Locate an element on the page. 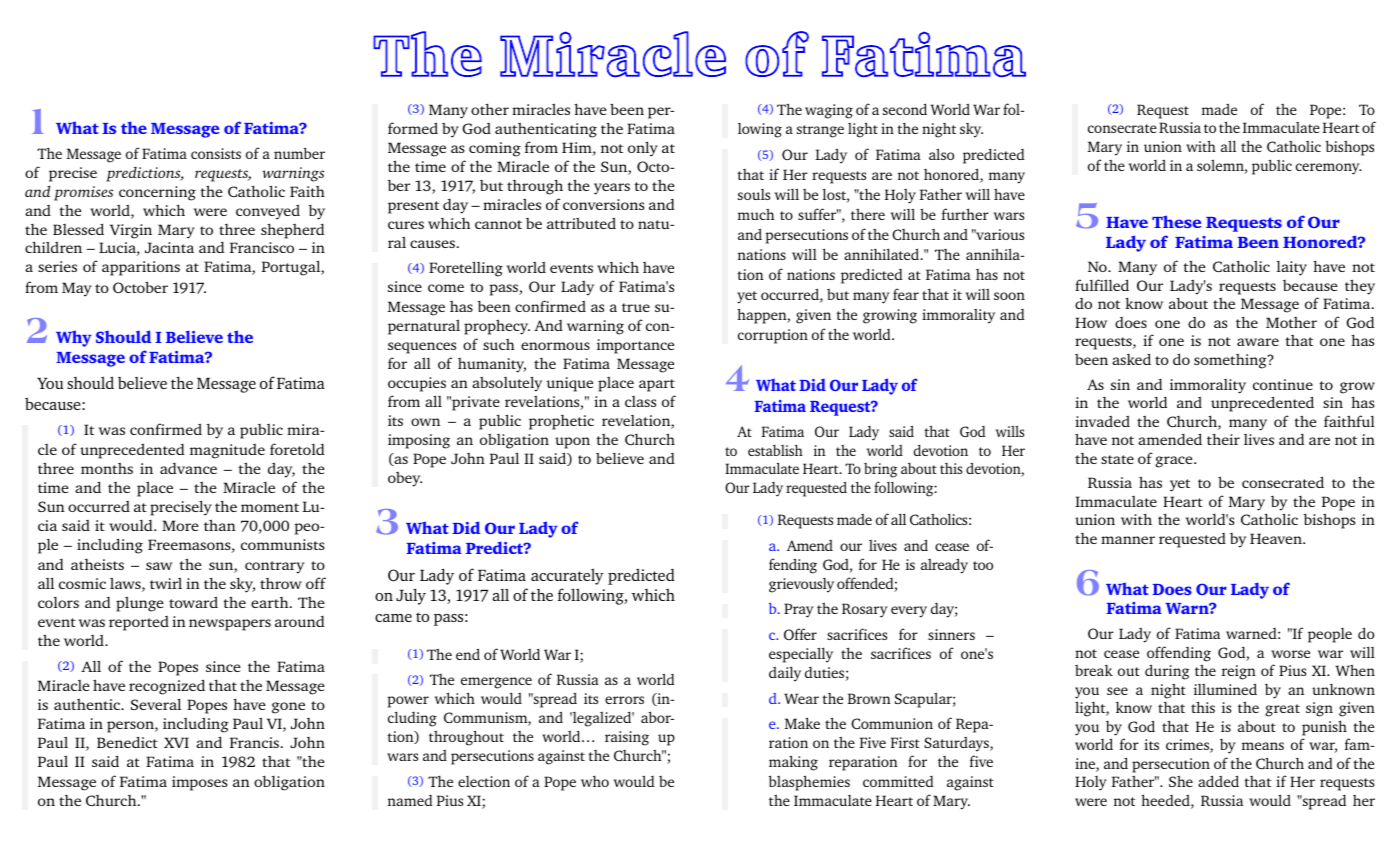 This image has width=1400, height=850. added is located at coordinates (1218, 781).
